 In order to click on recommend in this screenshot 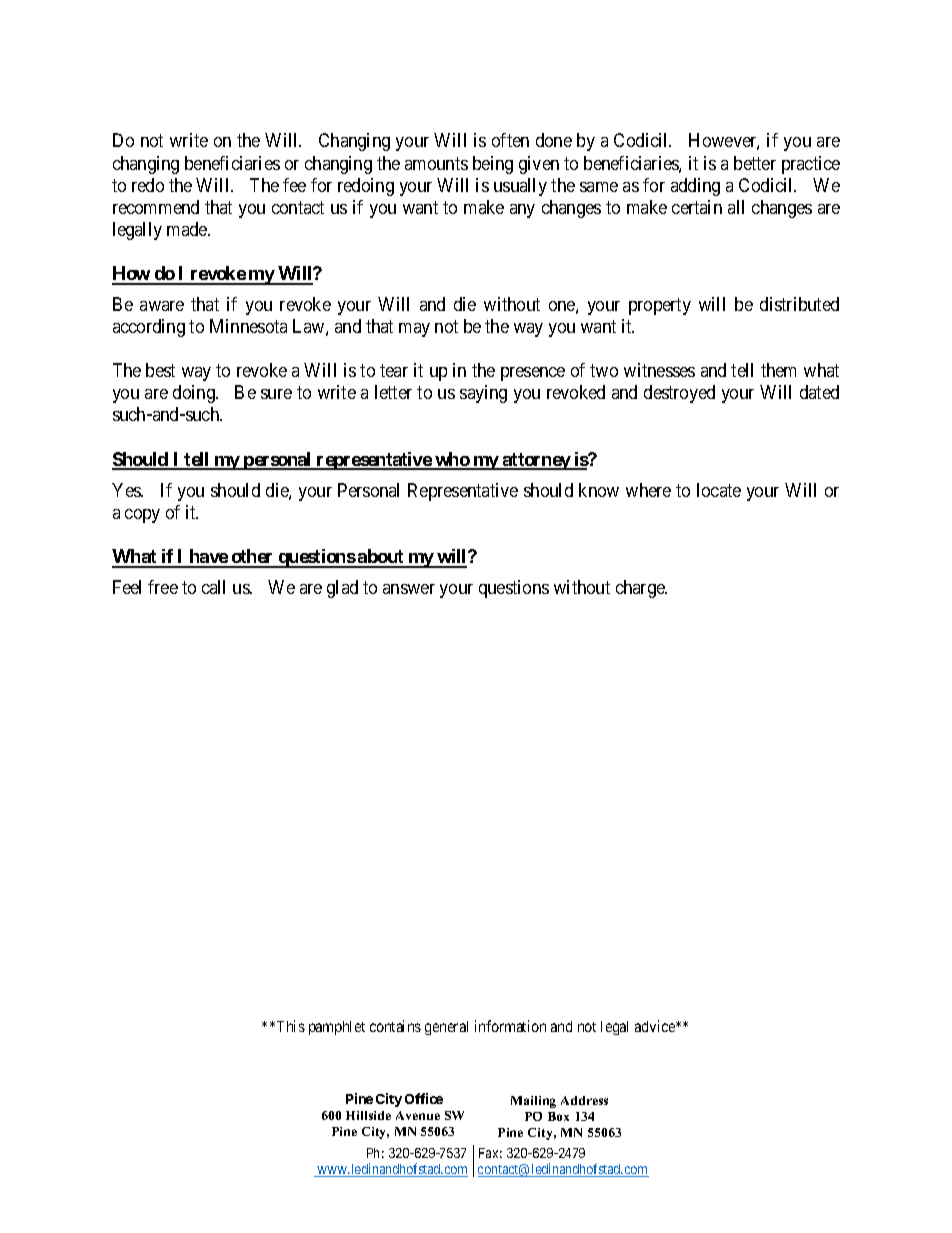, I will do `click(156, 207)`.
